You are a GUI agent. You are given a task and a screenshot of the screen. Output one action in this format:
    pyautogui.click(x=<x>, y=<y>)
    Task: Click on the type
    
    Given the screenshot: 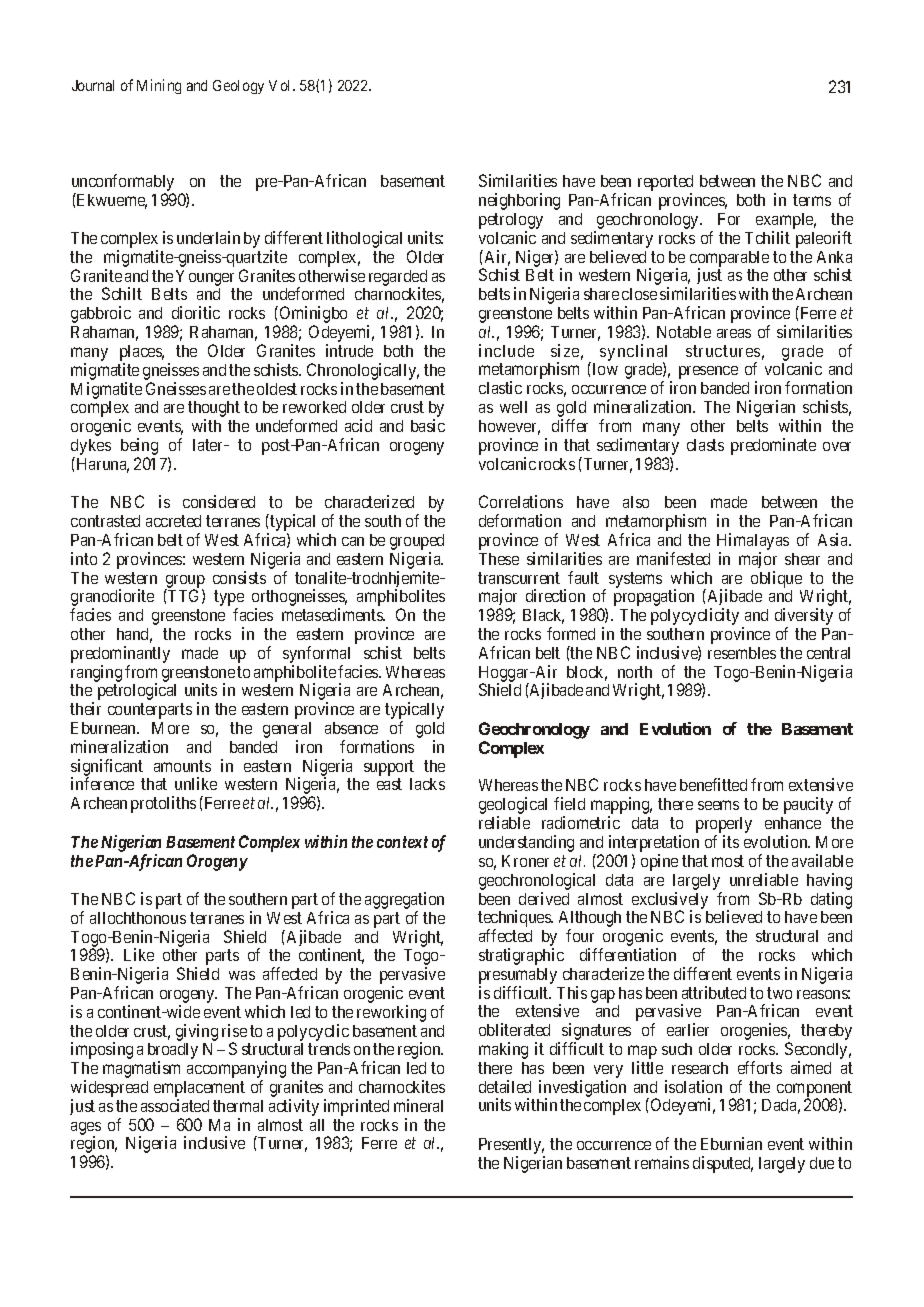 What is the action you would take?
    pyautogui.click(x=229, y=599)
